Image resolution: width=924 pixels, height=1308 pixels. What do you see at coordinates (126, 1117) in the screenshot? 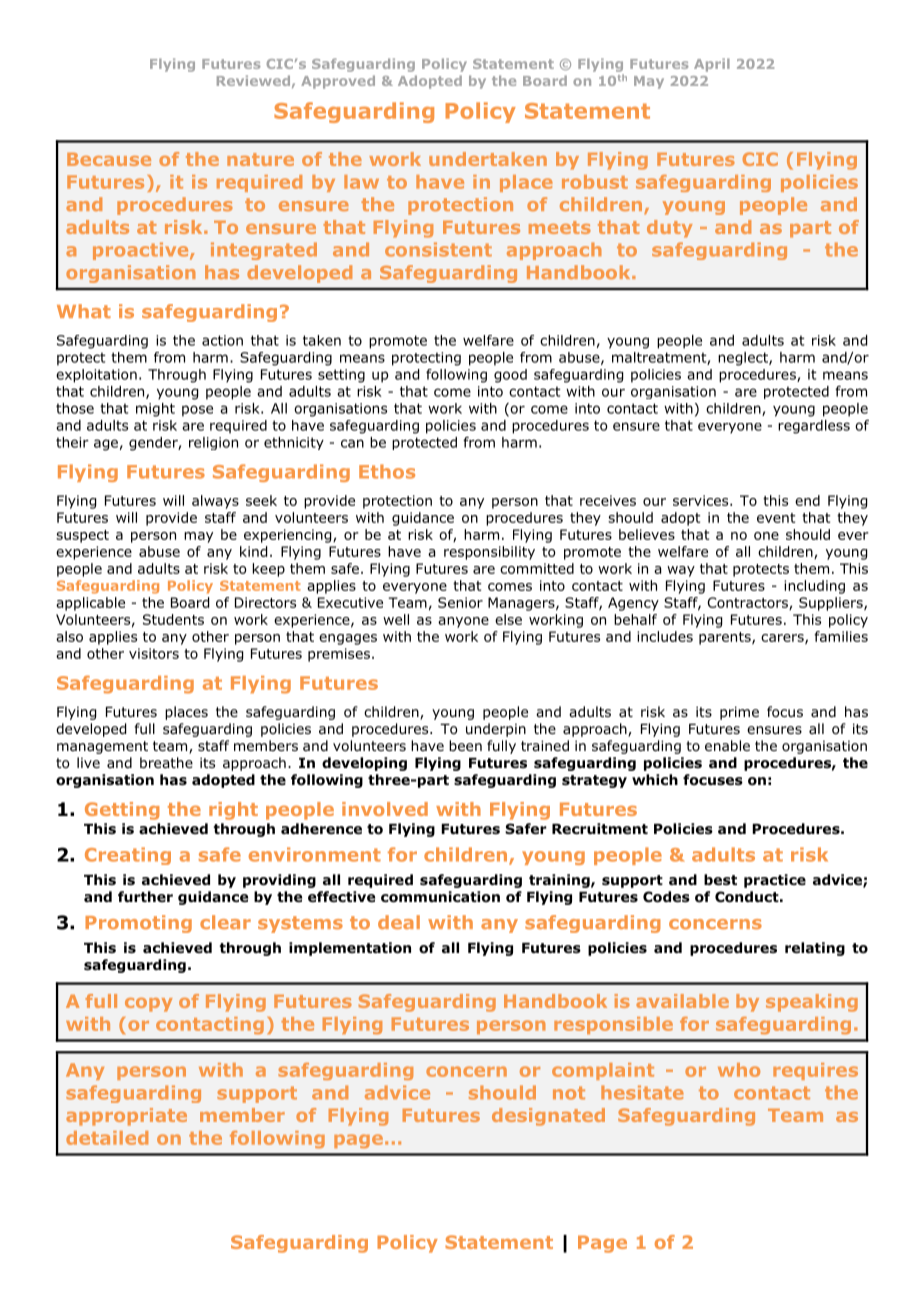
I see `appropriate` at bounding box center [126, 1117].
